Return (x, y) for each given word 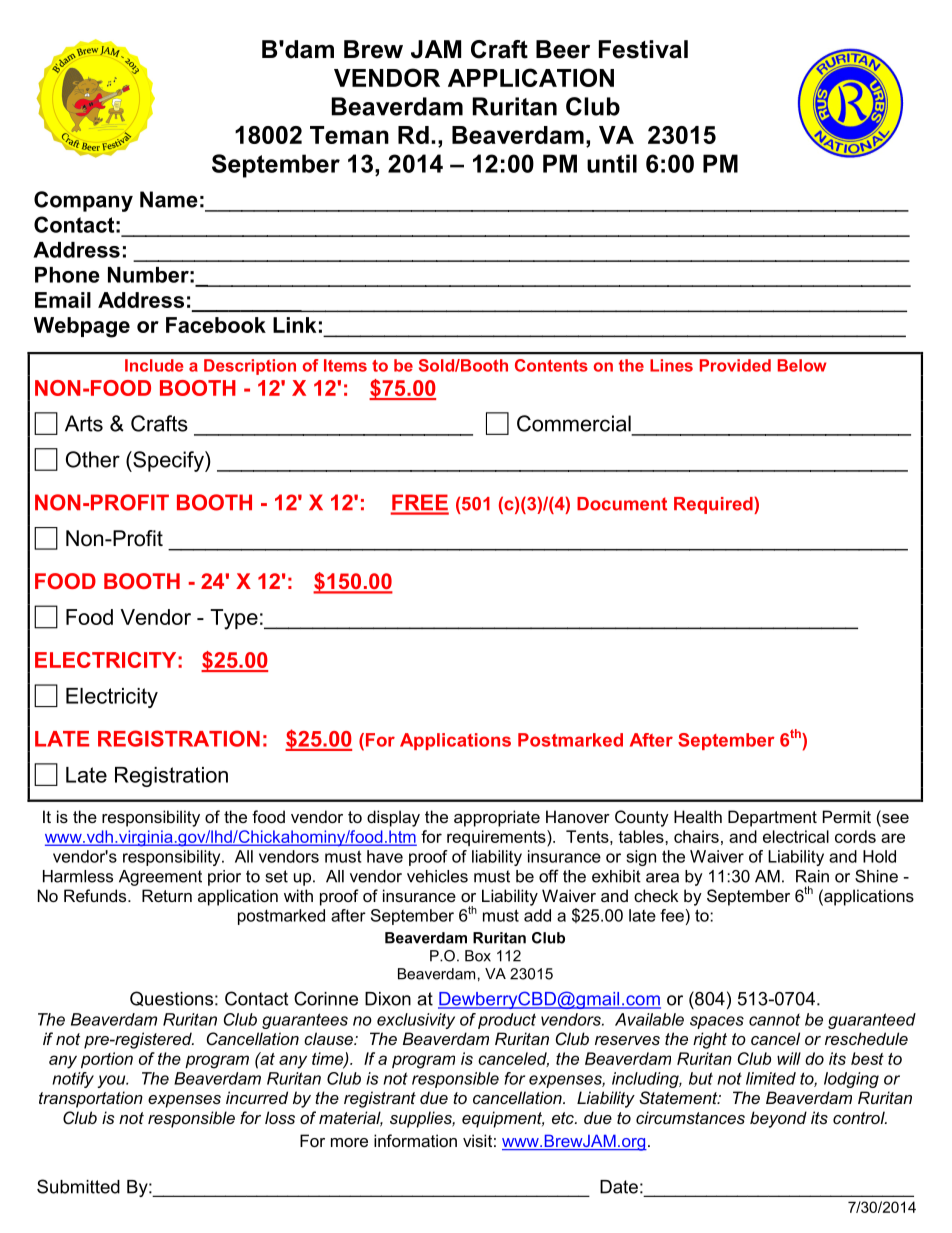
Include (154, 365)
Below (802, 365)
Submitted (78, 1186)
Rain (812, 876)
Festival (643, 49)
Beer (563, 49)
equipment (503, 1119)
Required (714, 505)
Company (83, 201)
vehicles (437, 876)
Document (622, 504)
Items (345, 365)
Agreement (160, 878)
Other (93, 459)
